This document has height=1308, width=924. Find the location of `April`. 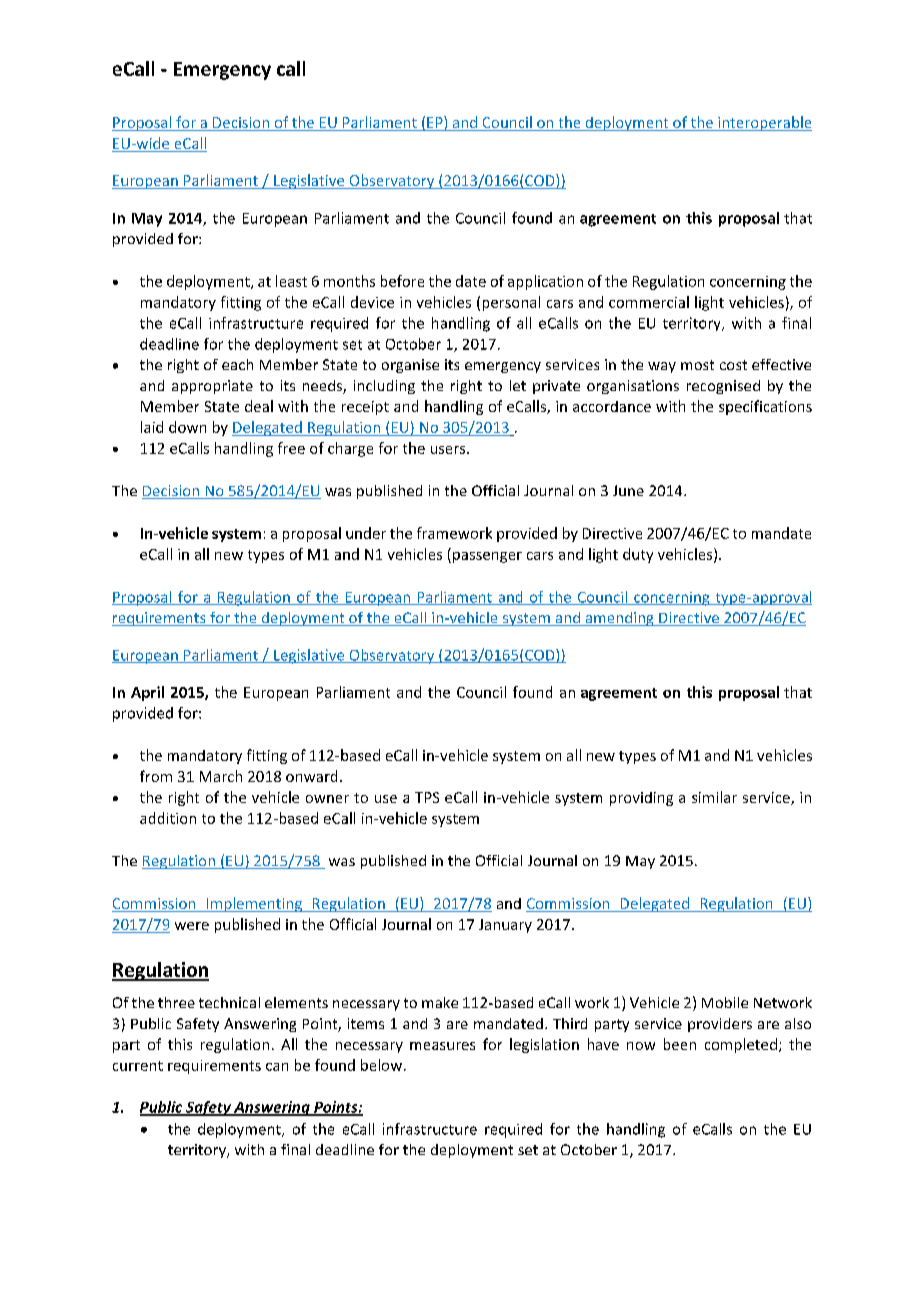

April is located at coordinates (147, 693).
